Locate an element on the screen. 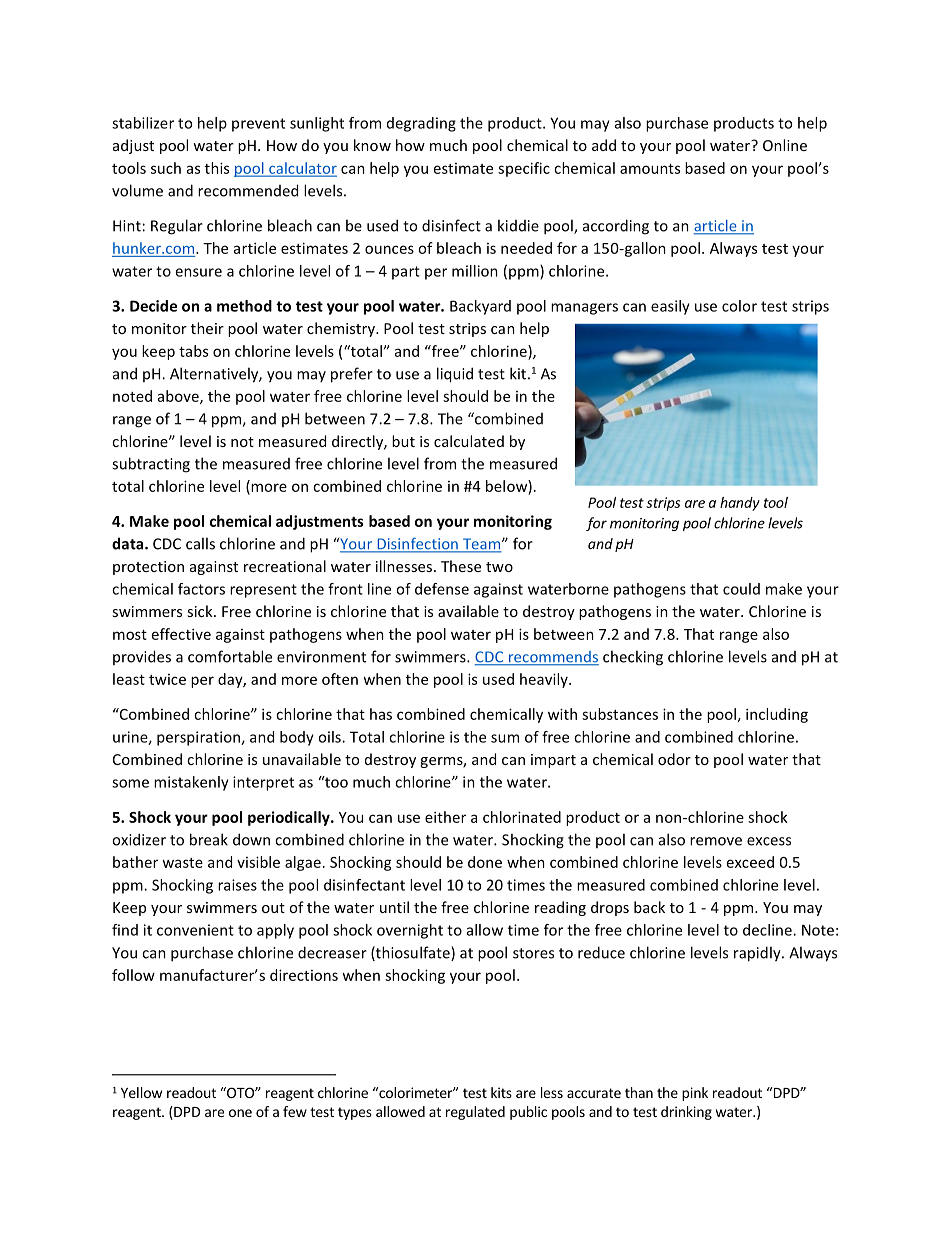 This screenshot has width=952, height=1233. this is located at coordinates (217, 168).
